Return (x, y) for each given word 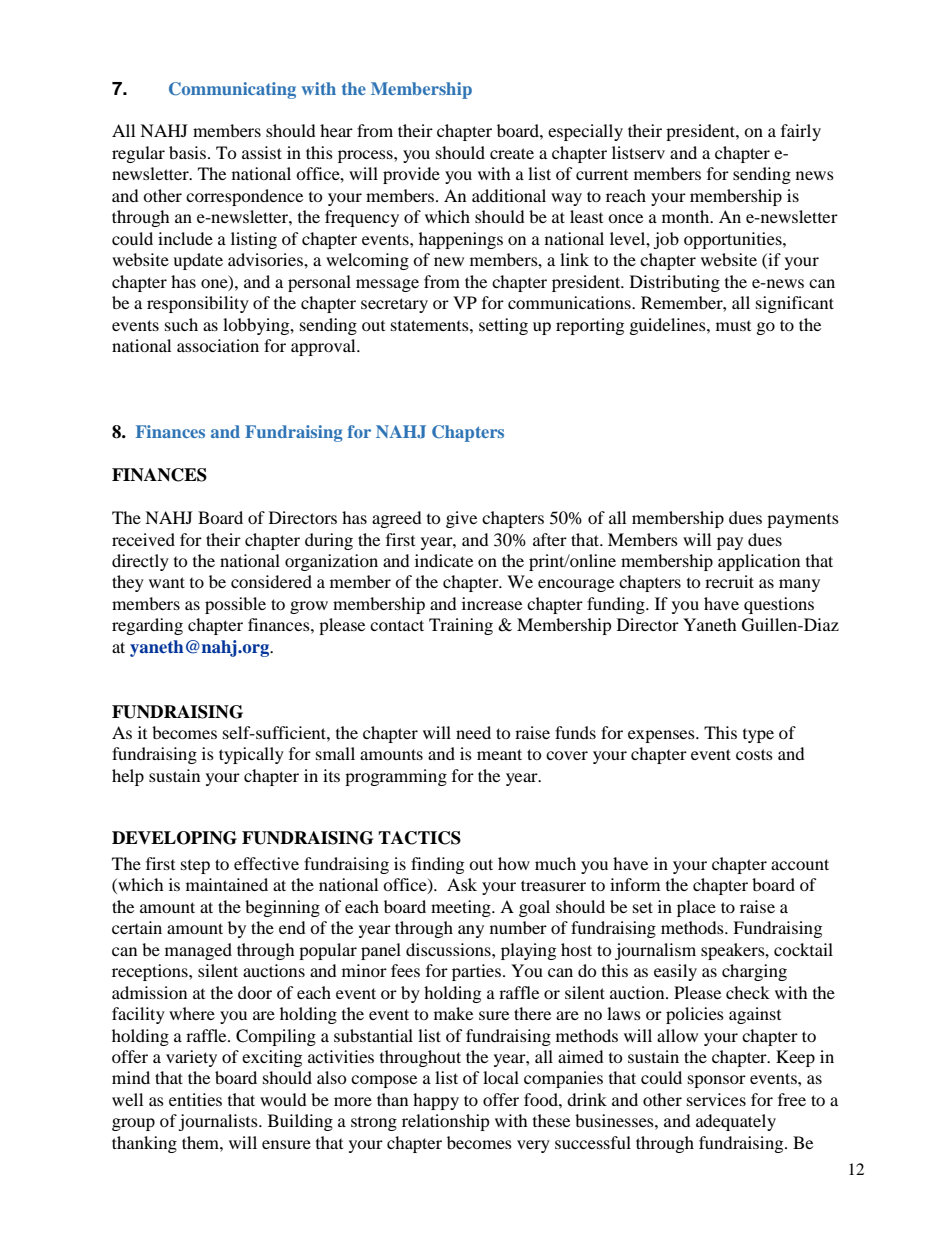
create (512, 153)
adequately (736, 1122)
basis (189, 152)
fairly (801, 132)
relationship (446, 1122)
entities (195, 1099)
